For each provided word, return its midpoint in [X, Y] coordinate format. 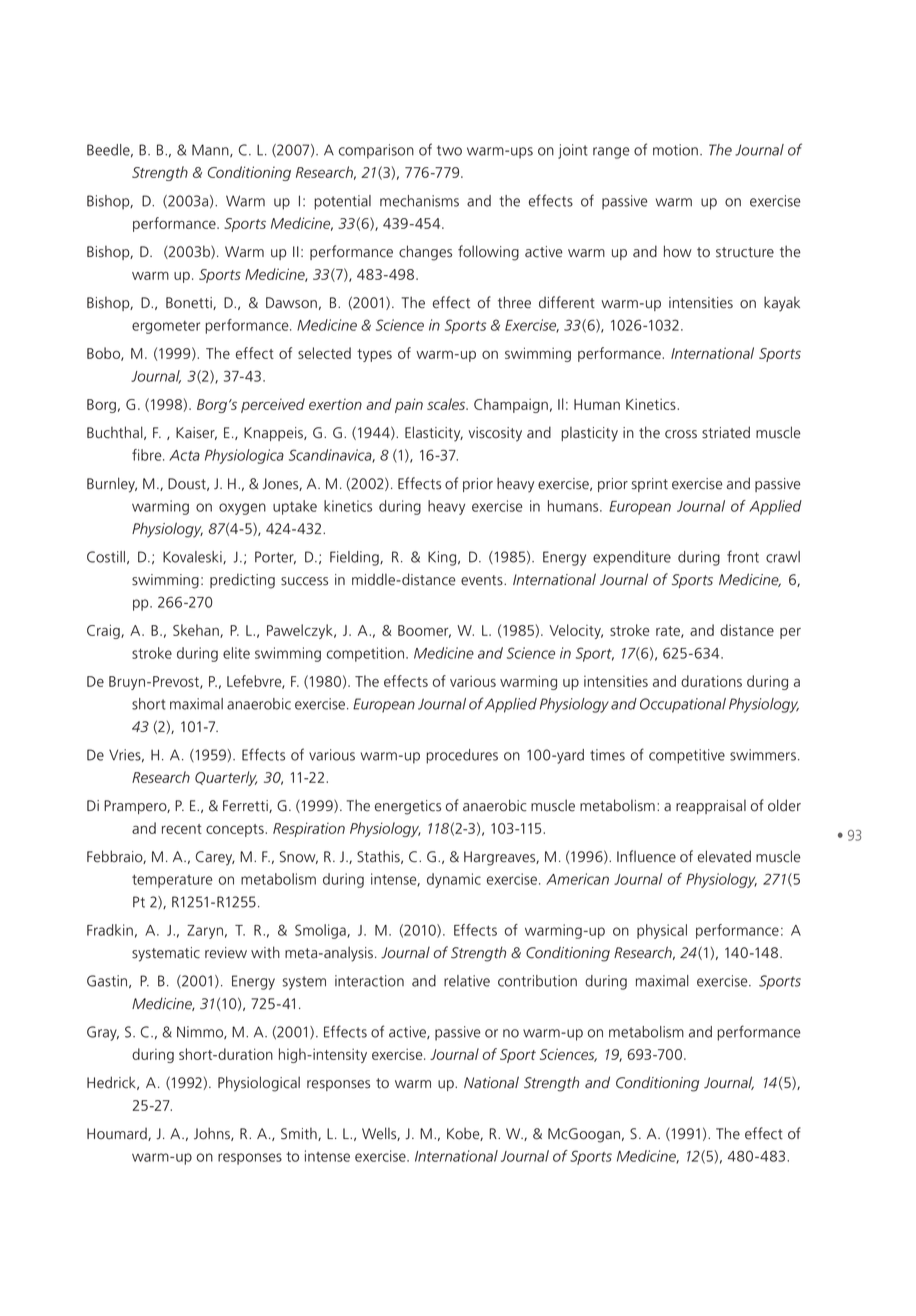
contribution [537, 981]
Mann [211, 150]
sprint [650, 485]
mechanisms [419, 201]
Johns [213, 1134]
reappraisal [711, 807]
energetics [408, 807]
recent [182, 829]
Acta [184, 455]
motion [675, 150]
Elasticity [434, 434]
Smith [300, 1134]
